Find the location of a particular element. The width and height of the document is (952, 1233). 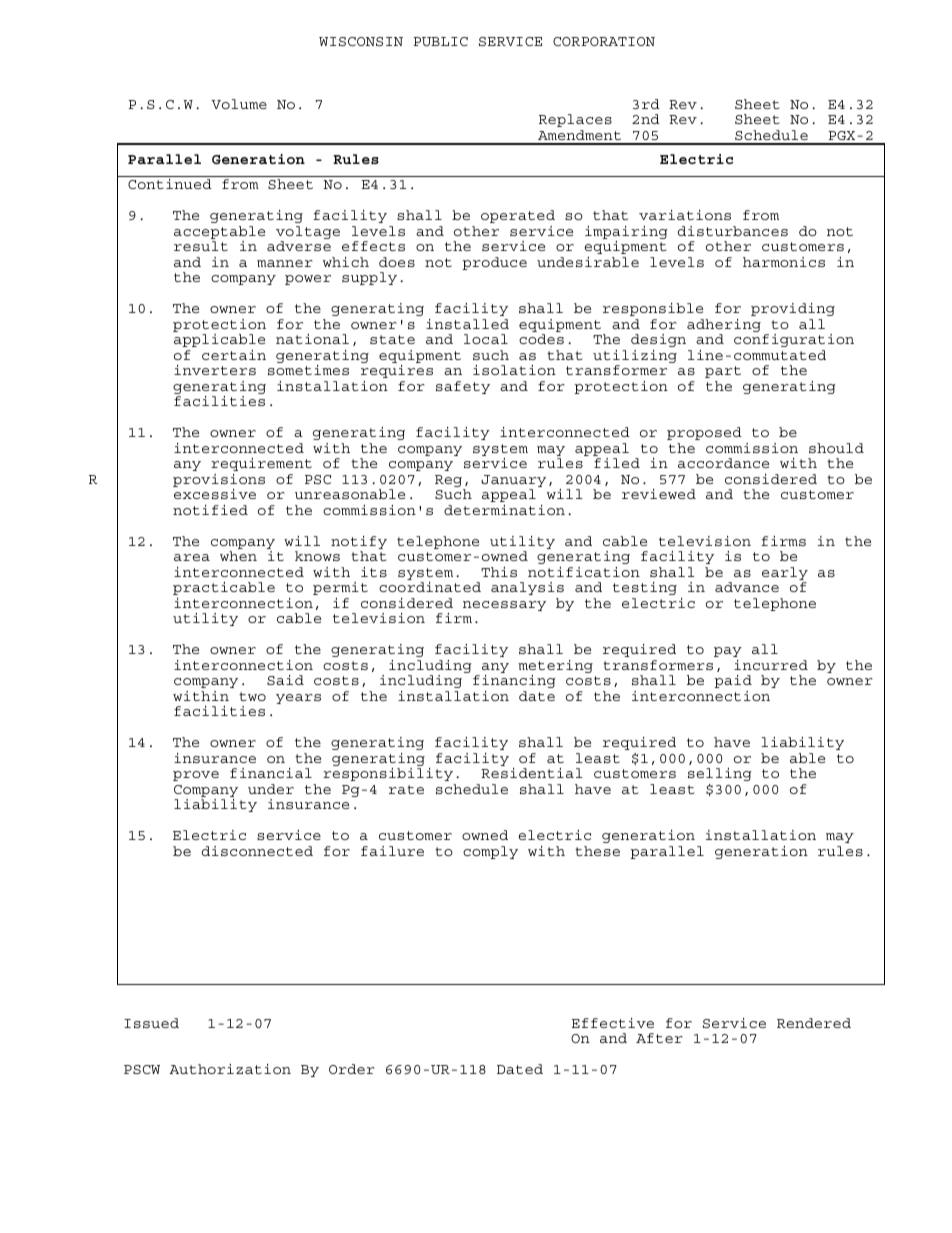

PUBLIC is located at coordinates (441, 41).
